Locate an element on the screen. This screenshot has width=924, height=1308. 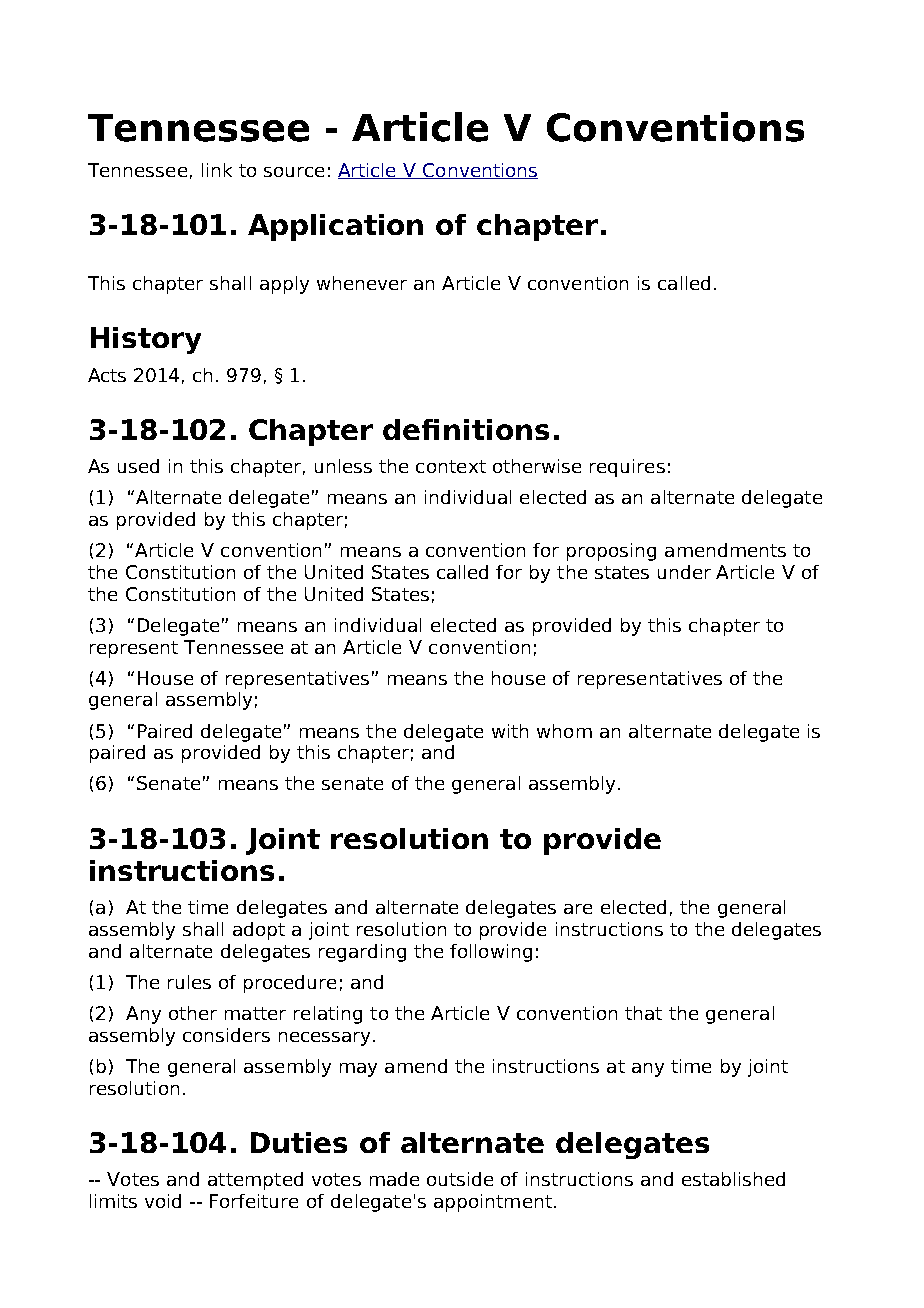
regarding is located at coordinates (362, 953).
